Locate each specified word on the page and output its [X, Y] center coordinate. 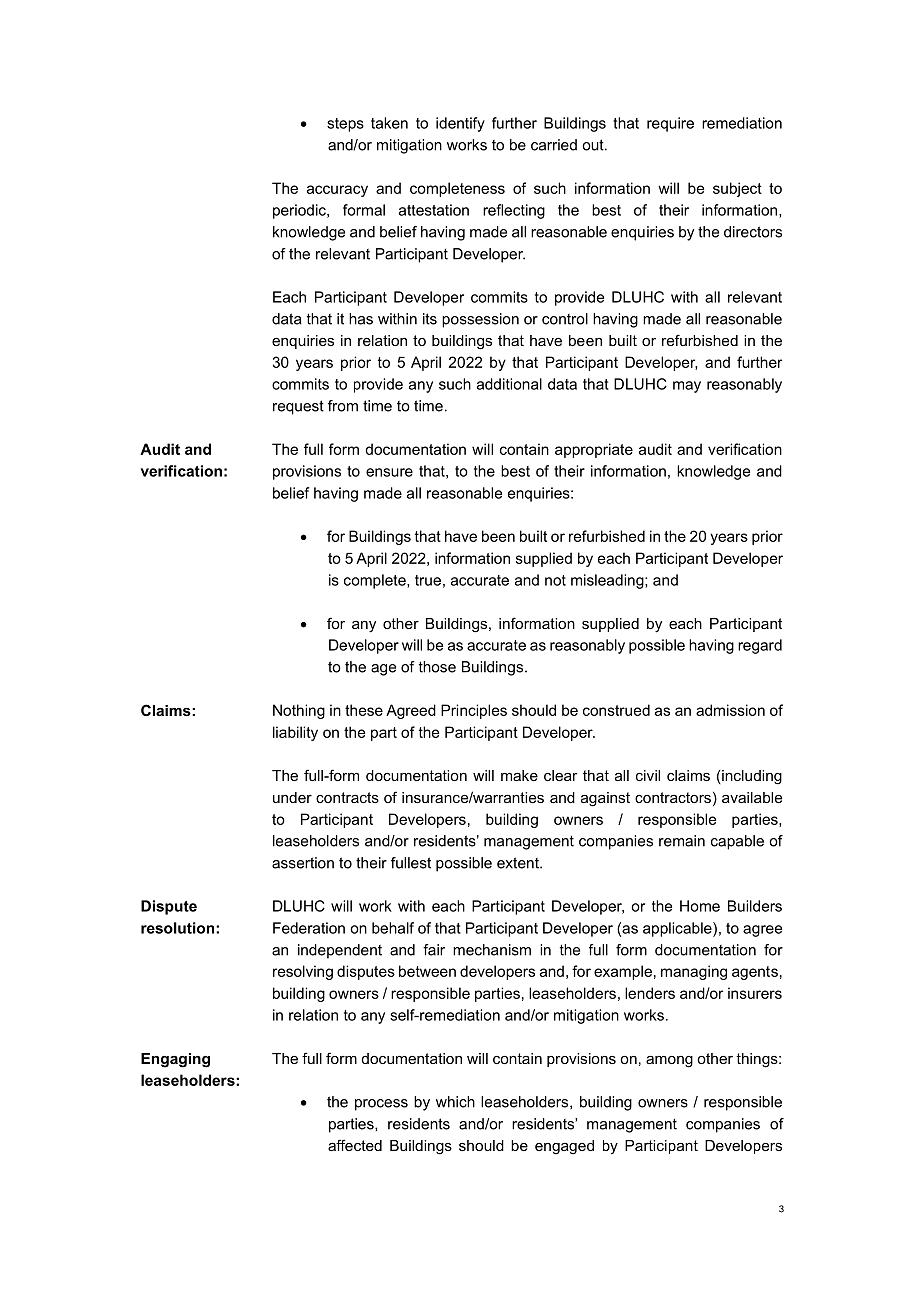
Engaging [175, 1060]
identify [460, 124]
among [669, 1062]
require [670, 124]
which [455, 1102]
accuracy [337, 191]
